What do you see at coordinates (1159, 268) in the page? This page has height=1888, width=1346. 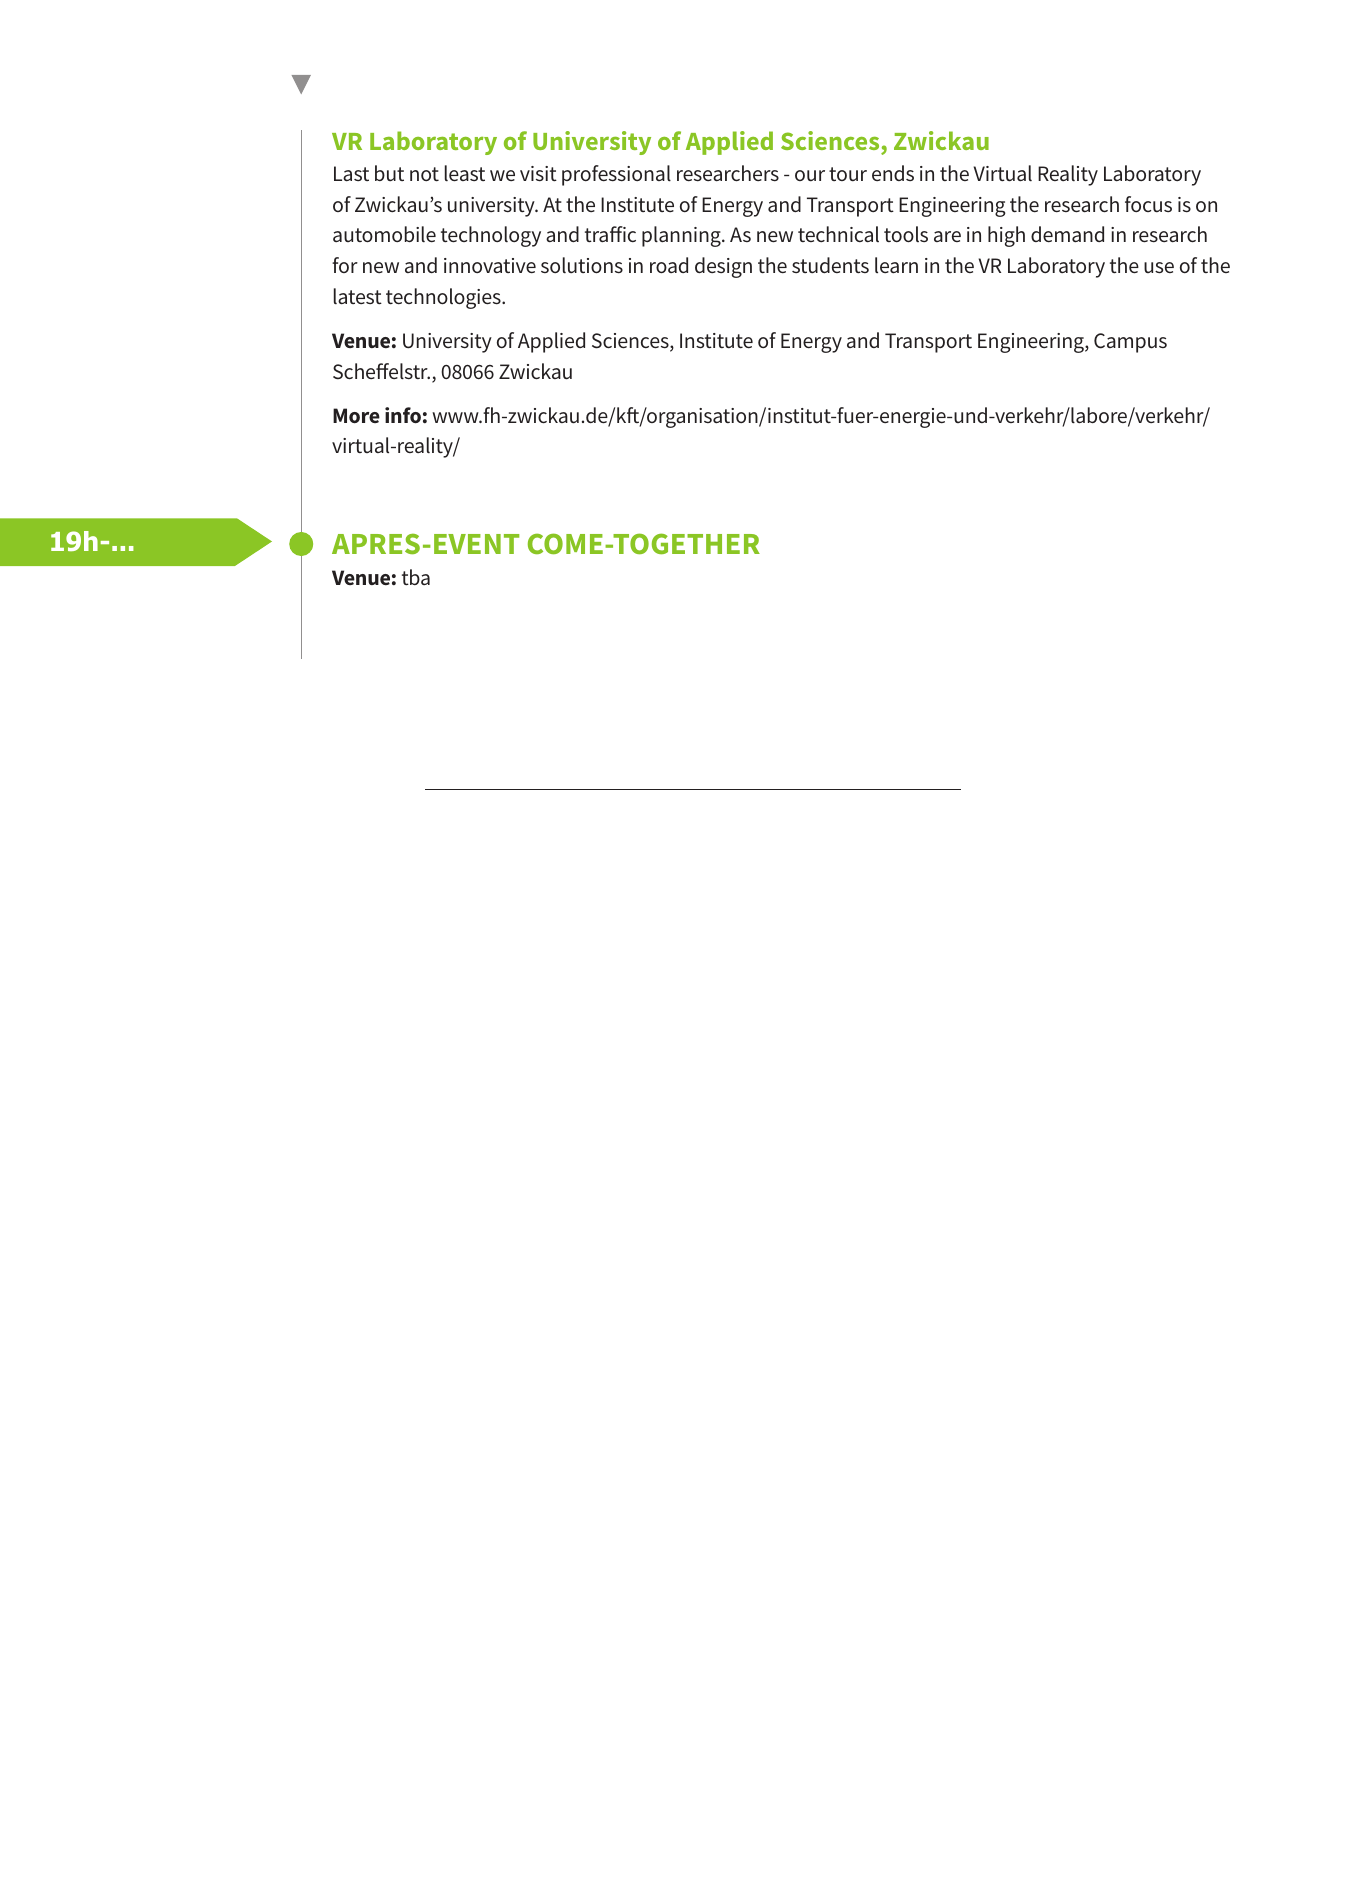 I see `use` at bounding box center [1159, 268].
